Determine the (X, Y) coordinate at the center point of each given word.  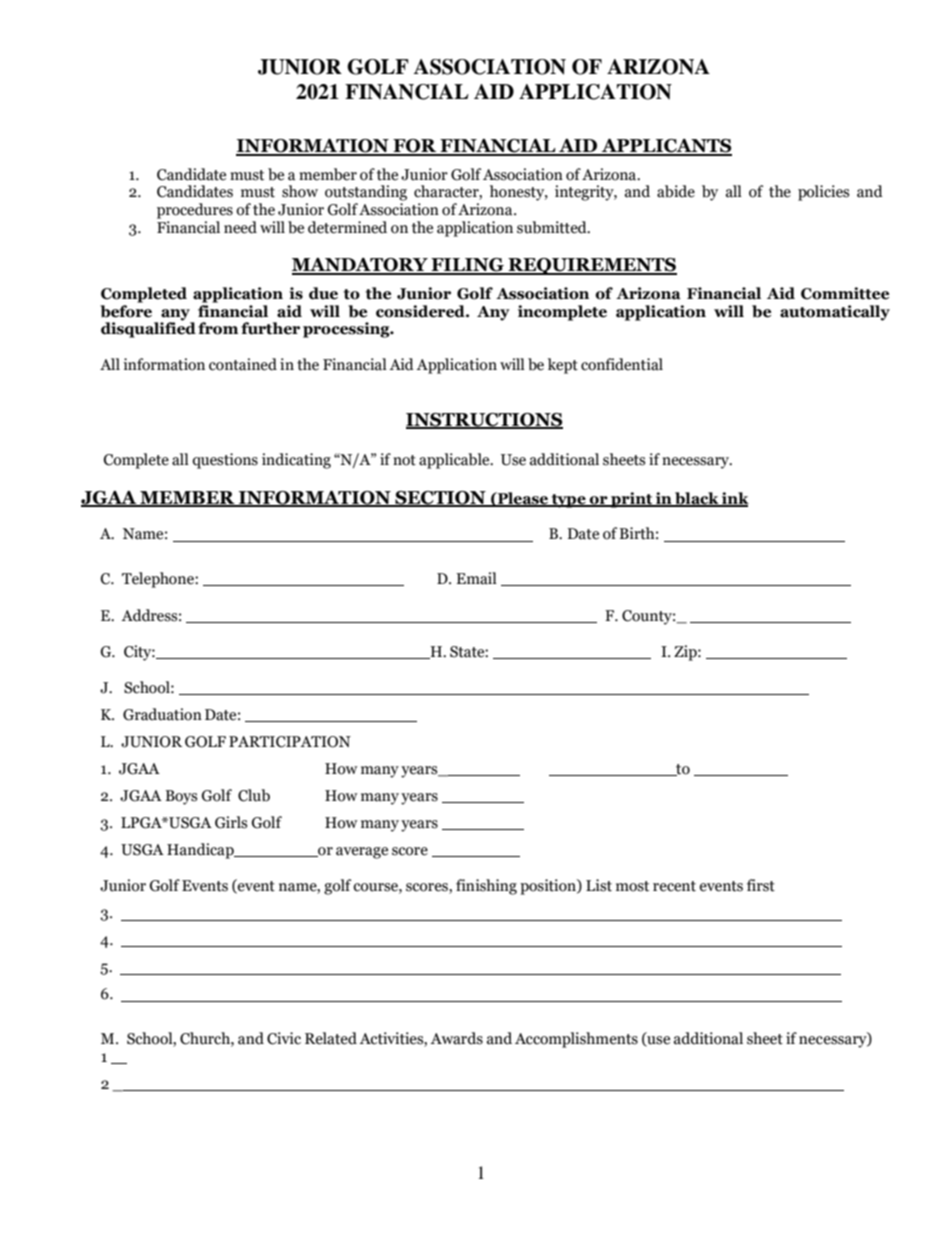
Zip (686, 653)
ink (734, 499)
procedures (195, 211)
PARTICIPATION (290, 742)
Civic (284, 1038)
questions (225, 461)
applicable (455, 461)
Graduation (162, 714)
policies (823, 193)
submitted (553, 227)
